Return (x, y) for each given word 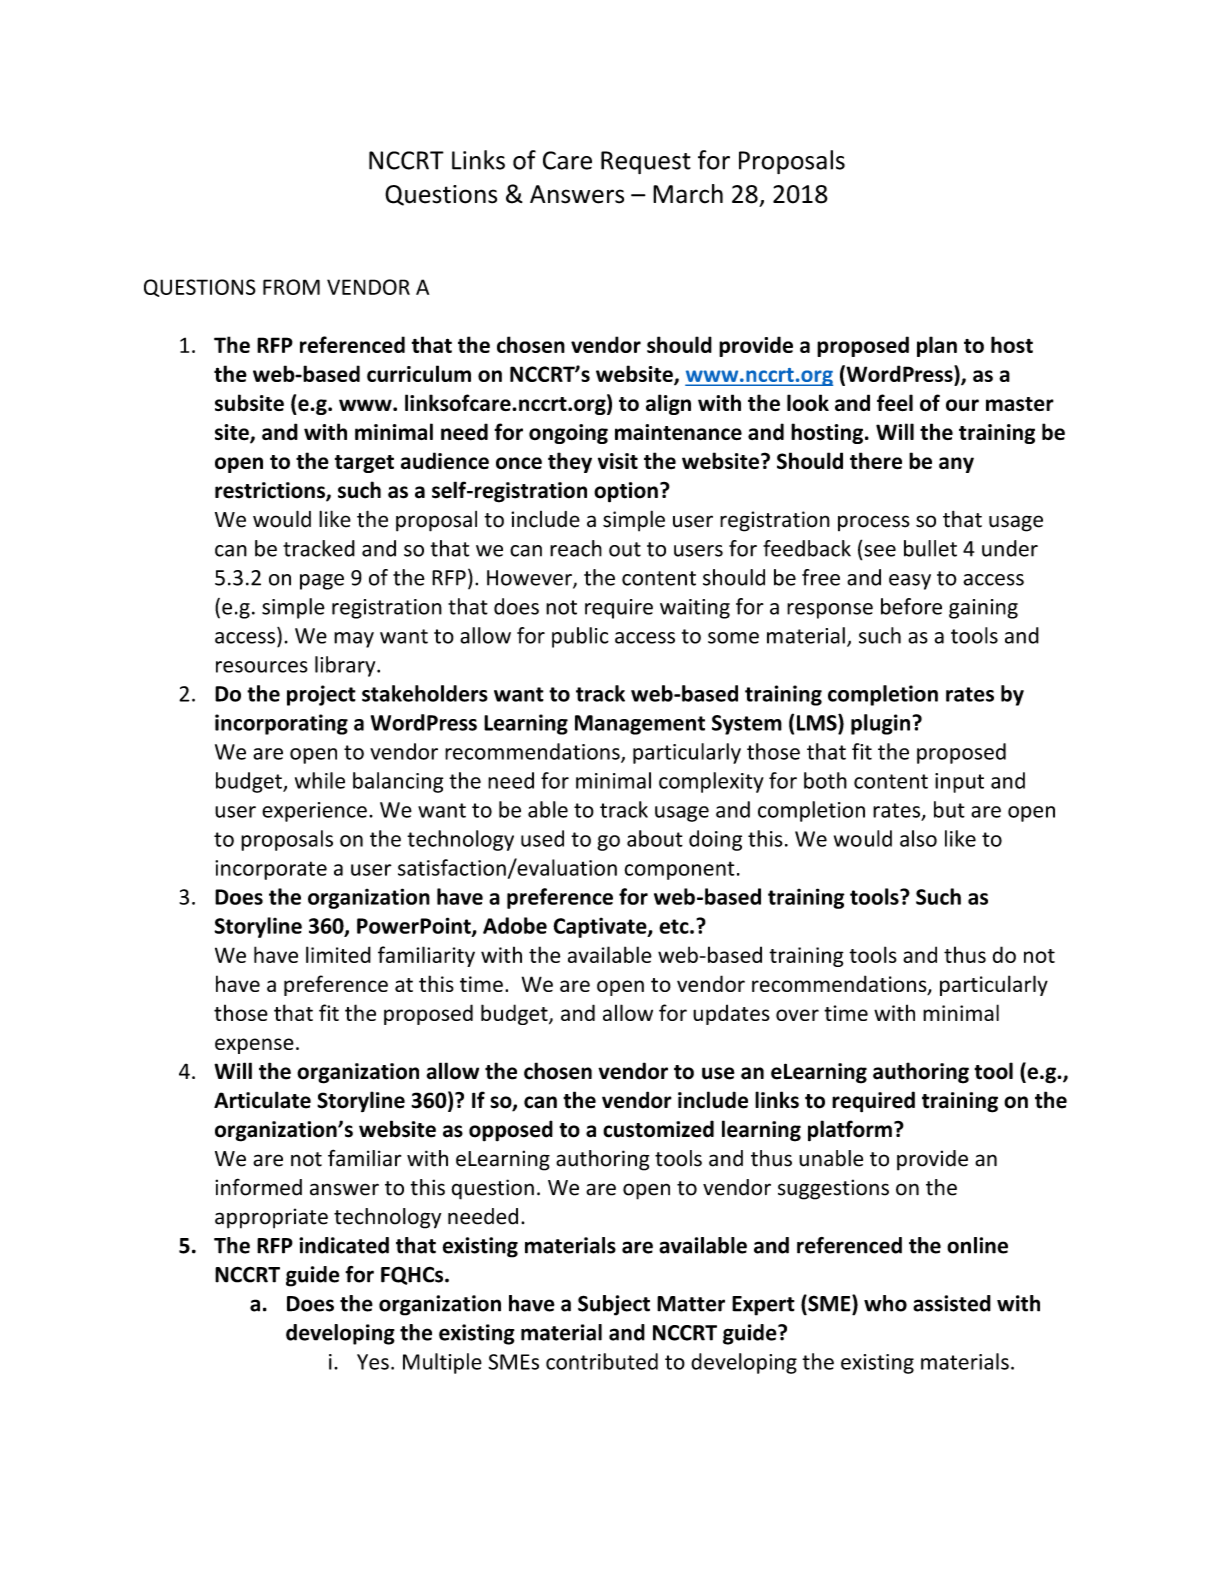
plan (937, 346)
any (956, 465)
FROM (291, 287)
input (959, 783)
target (364, 464)
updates (731, 1014)
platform (850, 1131)
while (320, 780)
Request (646, 162)
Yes (373, 1362)
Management (640, 725)
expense (254, 1046)
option (626, 492)
